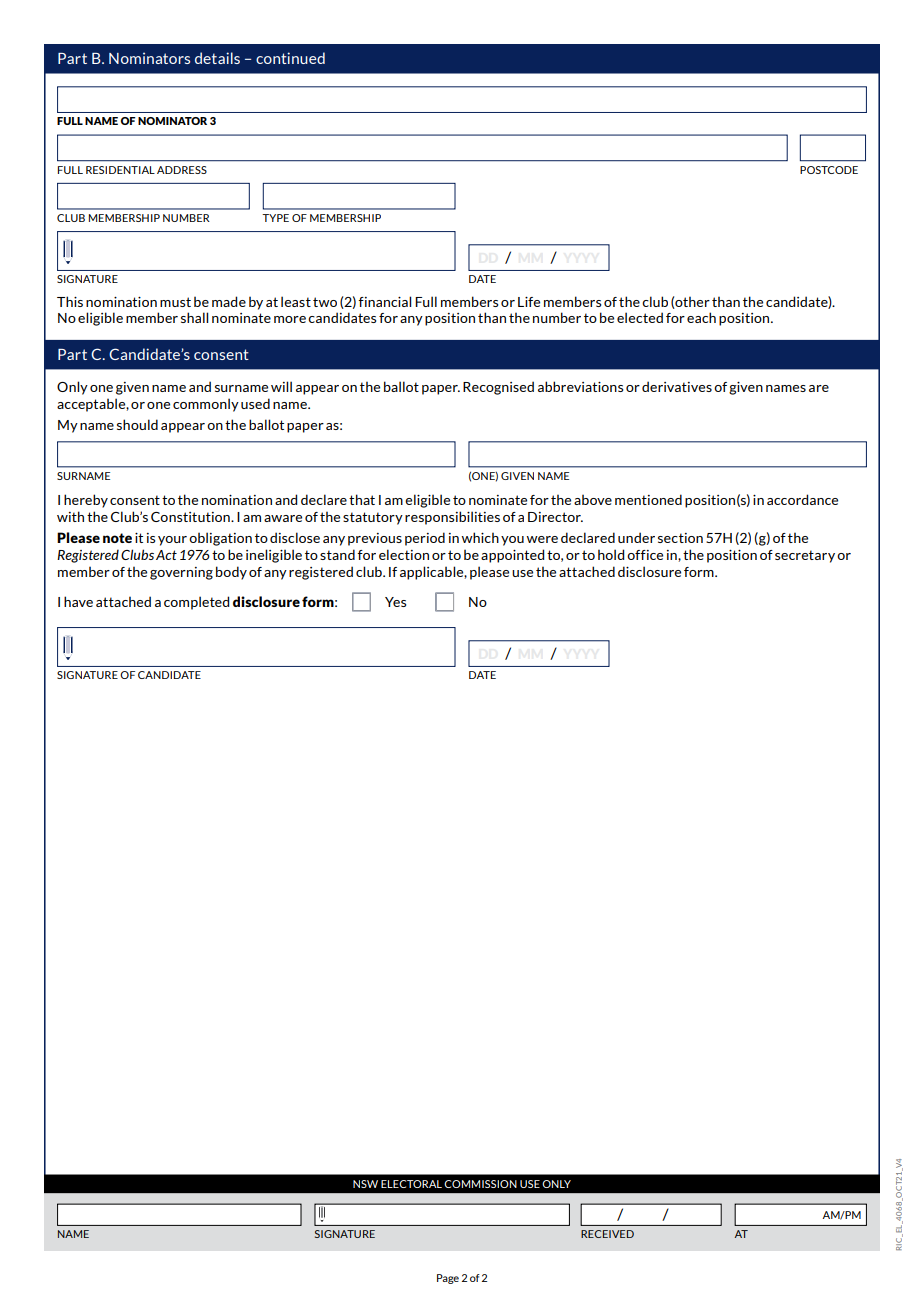 The height and width of the screenshot is (1308, 924). Describe the element at coordinates (217, 58) in the screenshot. I see `details` at that location.
